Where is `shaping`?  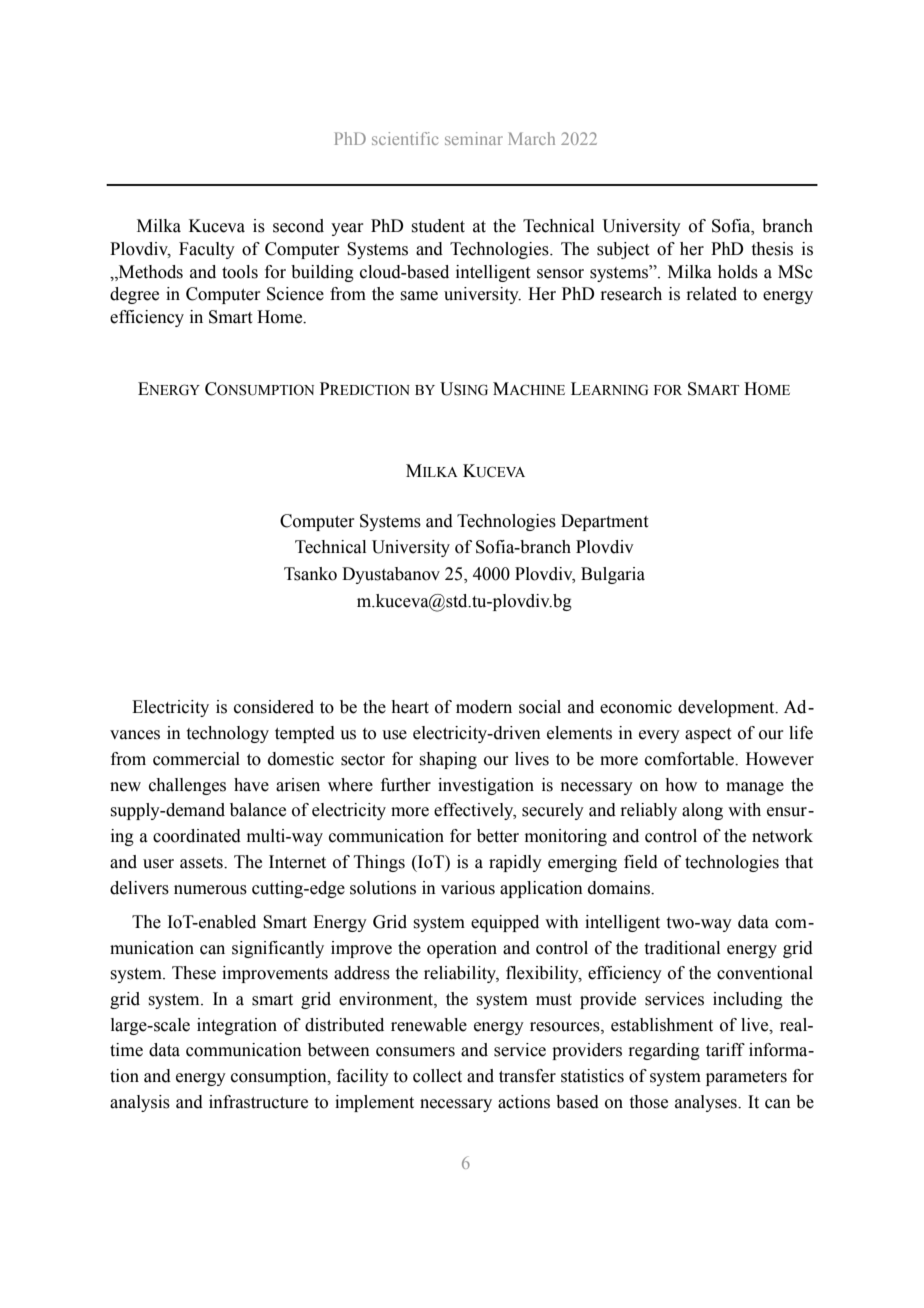 shaping is located at coordinates (448, 760).
